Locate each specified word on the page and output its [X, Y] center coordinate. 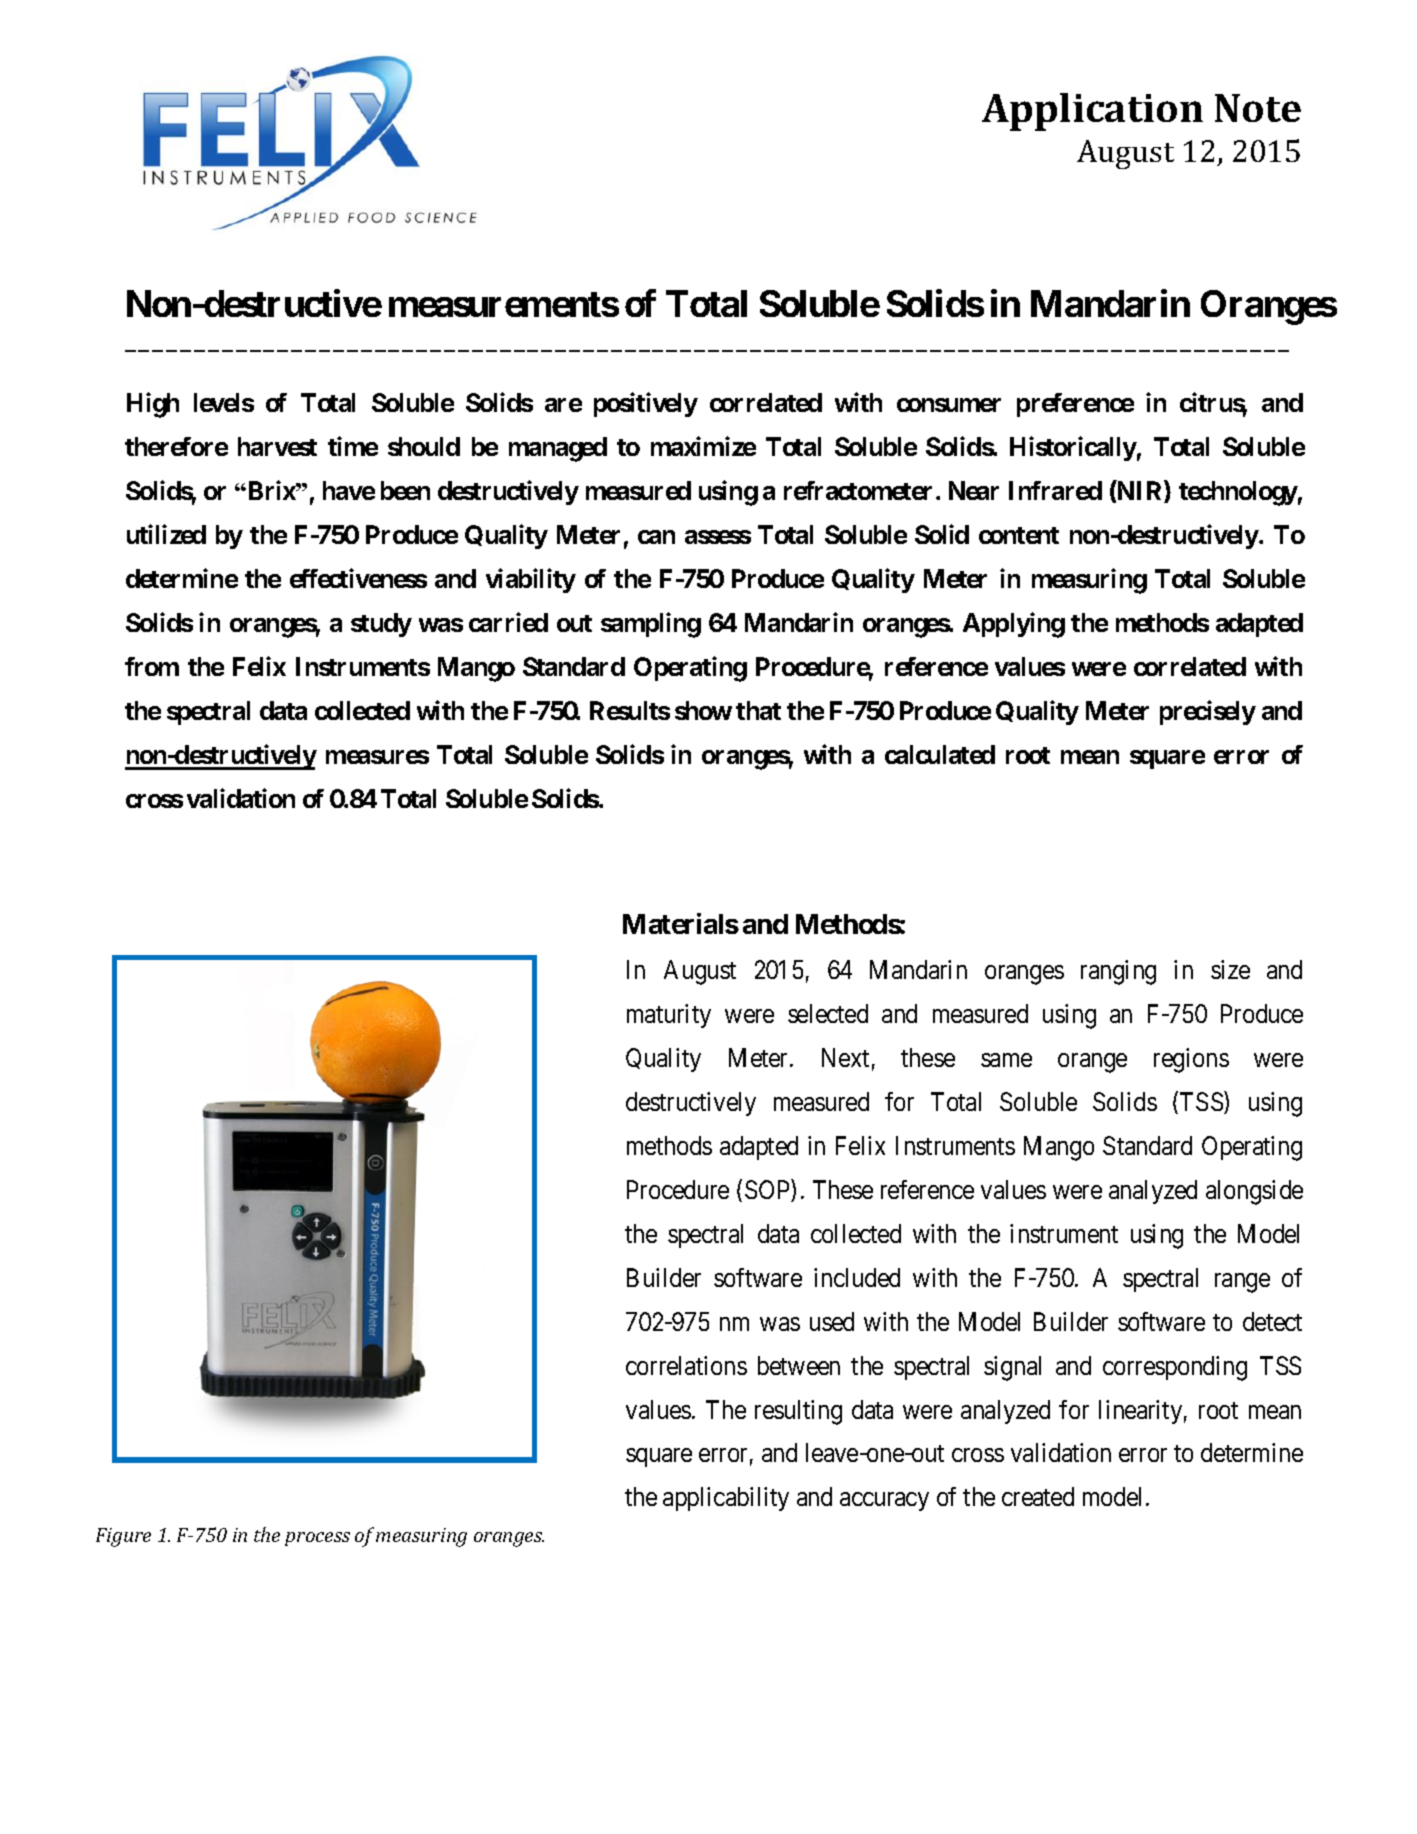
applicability [726, 1499]
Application [1092, 112]
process [317, 1539]
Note [1258, 108]
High [153, 405]
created [1038, 1496]
